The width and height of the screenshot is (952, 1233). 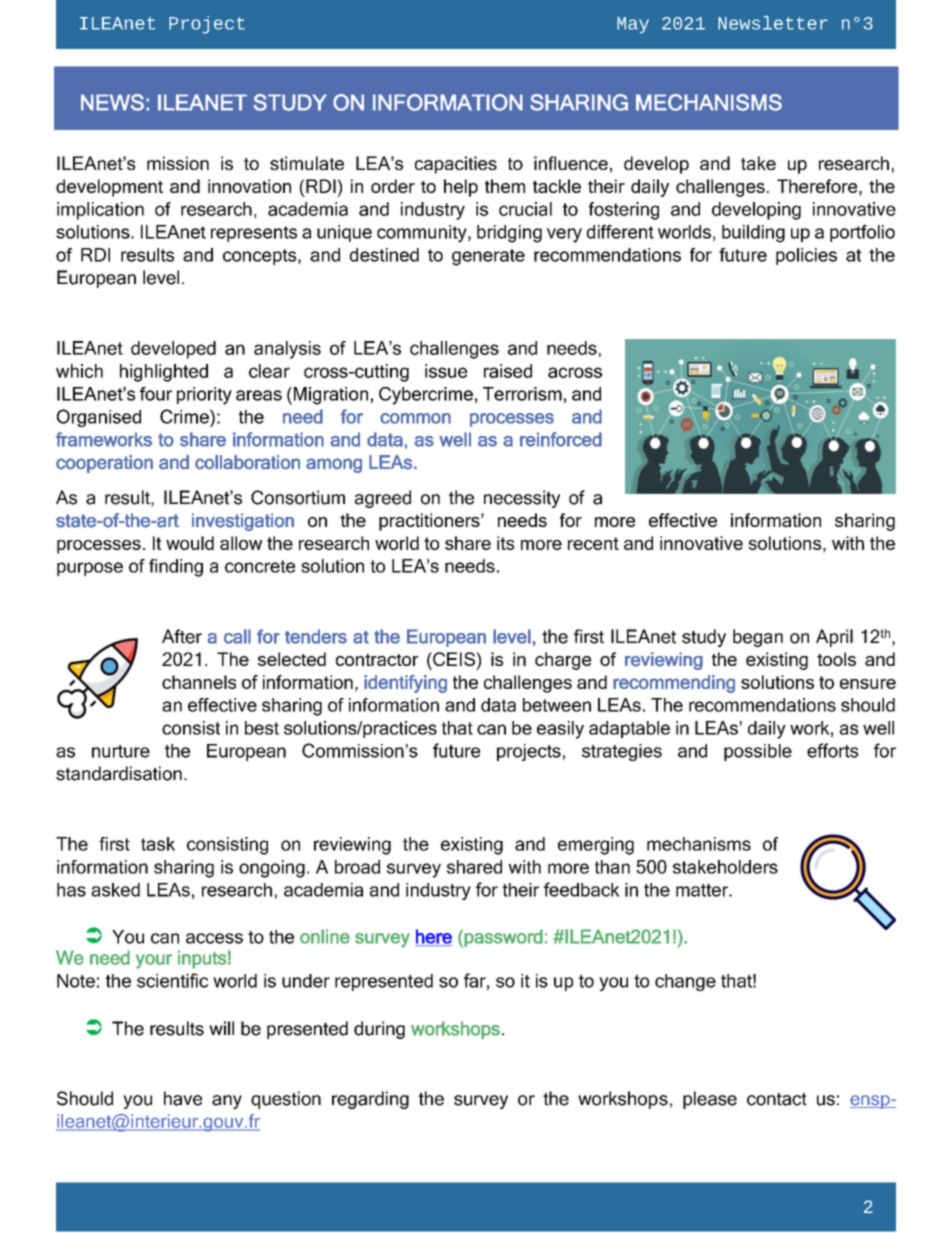 What do you see at coordinates (596, 846) in the screenshot?
I see `emerging` at bounding box center [596, 846].
